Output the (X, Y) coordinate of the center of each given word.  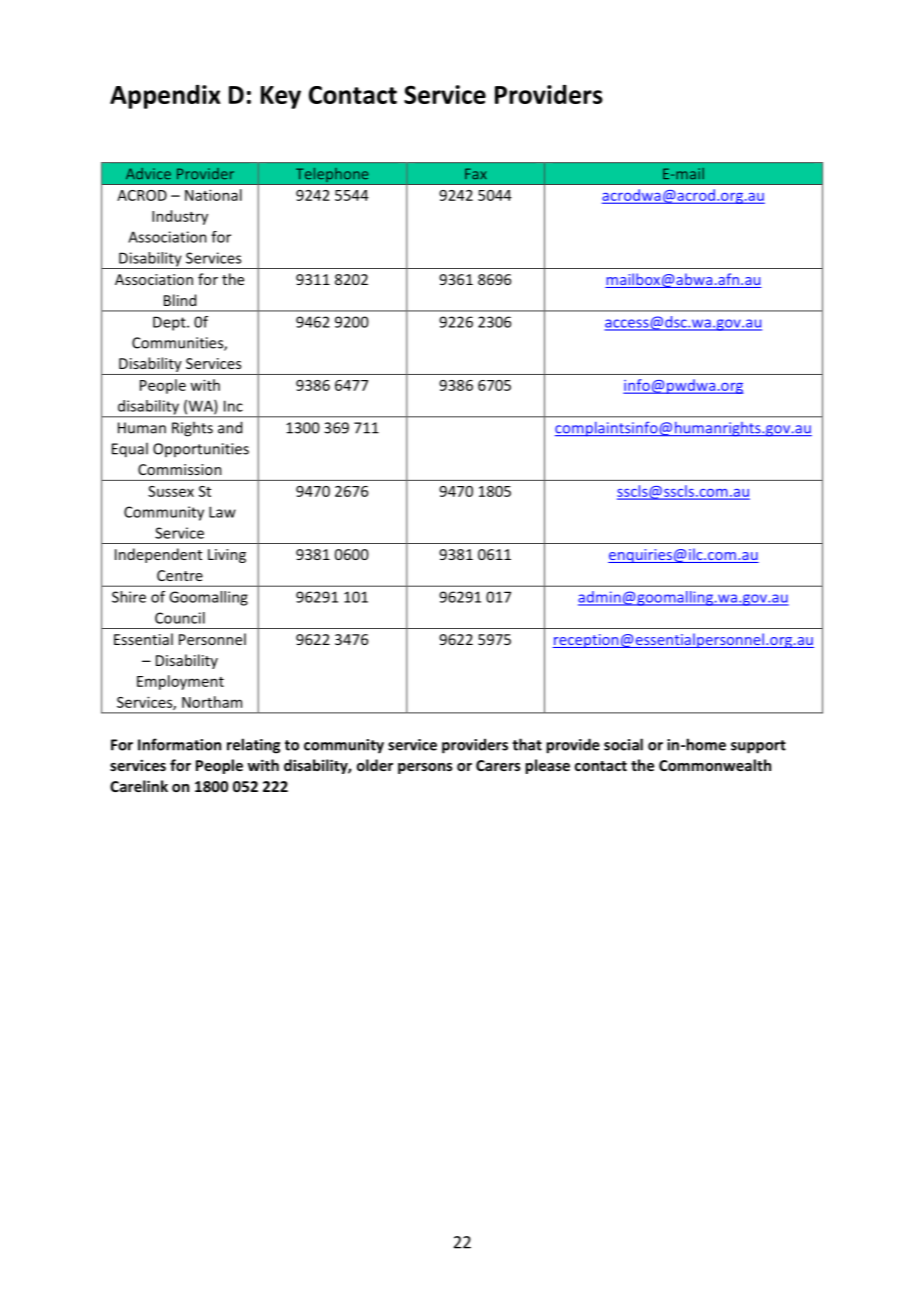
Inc (233, 406)
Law (222, 512)
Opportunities (201, 450)
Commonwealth (715, 765)
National (213, 195)
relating (253, 746)
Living (227, 556)
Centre (180, 575)
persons (425, 768)
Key (281, 97)
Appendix (165, 97)
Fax (476, 173)
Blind (180, 300)
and (230, 427)
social (623, 744)
